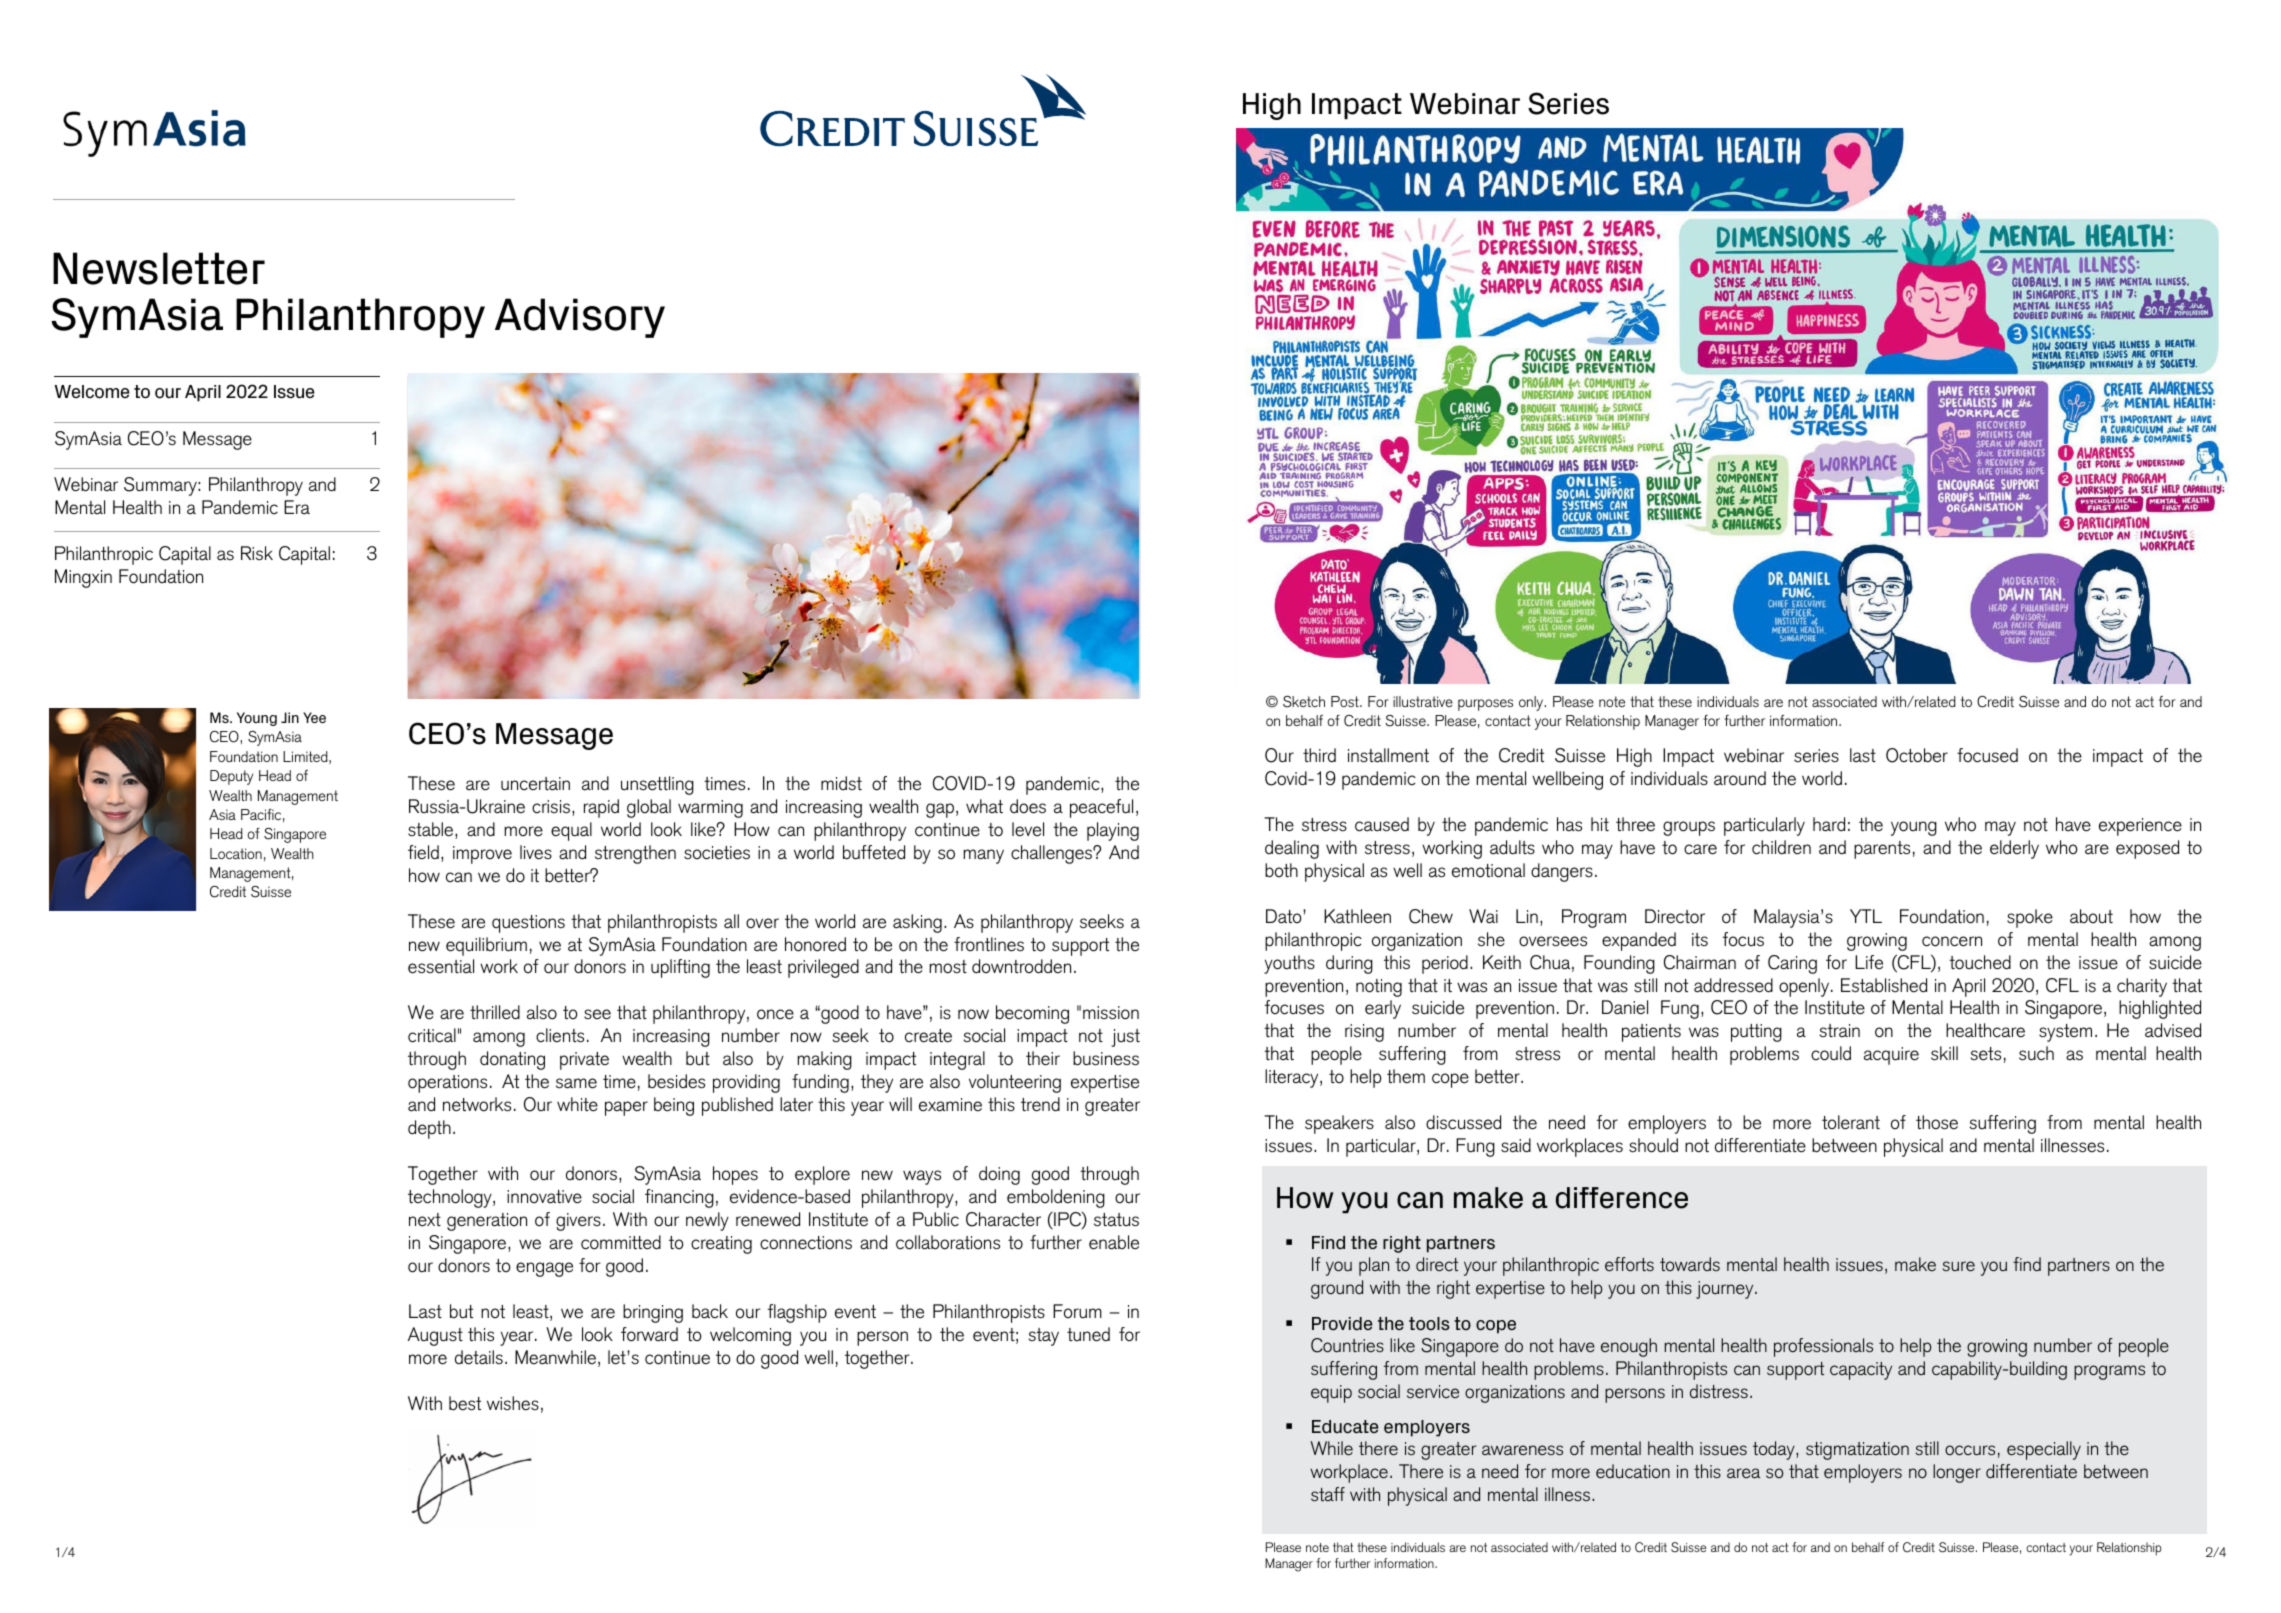 This document has height=1613, width=2281. What do you see at coordinates (1328, 1494) in the document?
I see `staff` at bounding box center [1328, 1494].
